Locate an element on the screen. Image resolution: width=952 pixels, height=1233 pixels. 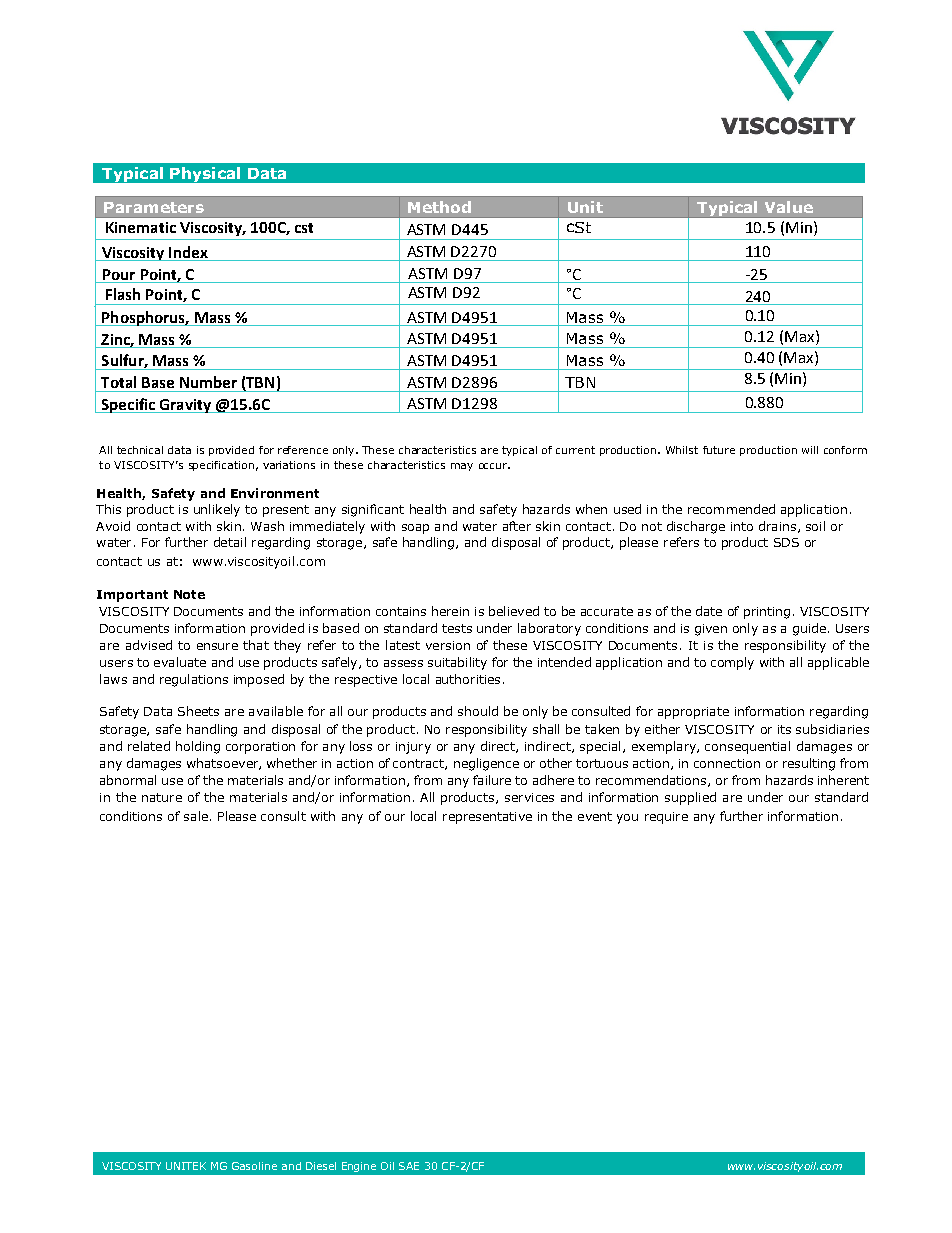
Method is located at coordinates (439, 207).
